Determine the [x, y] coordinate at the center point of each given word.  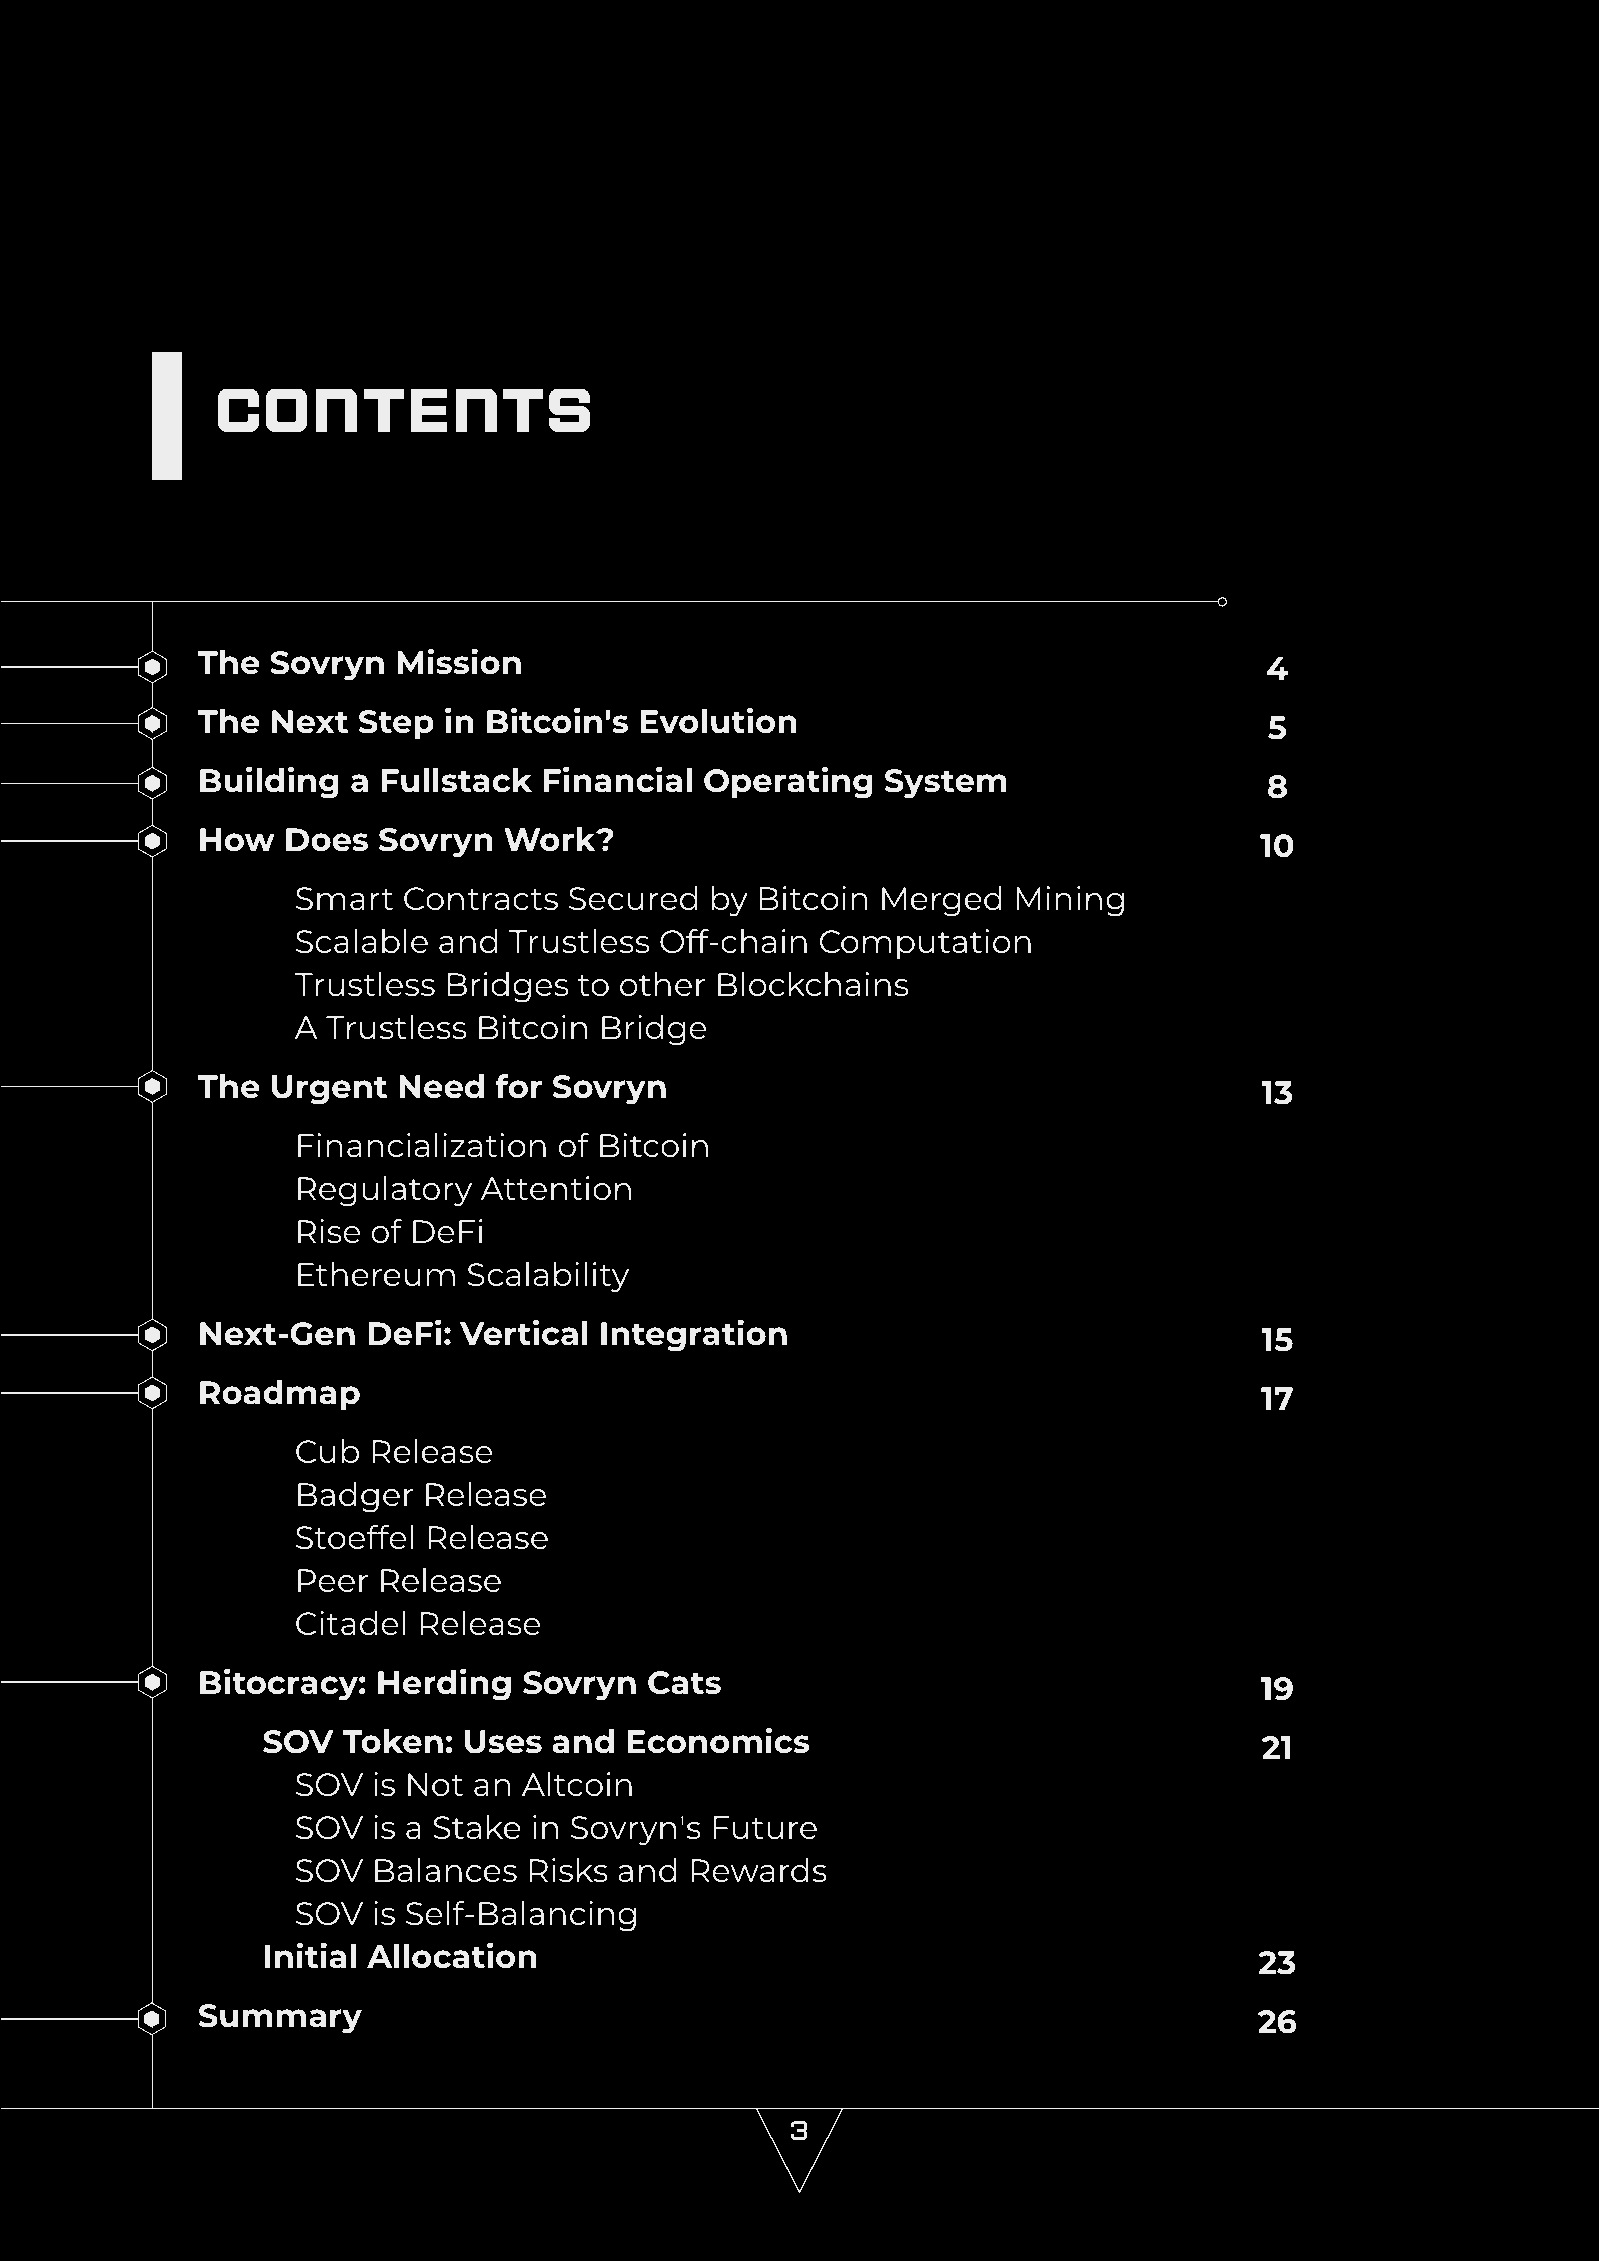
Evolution [718, 720]
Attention [555, 1188]
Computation [925, 944]
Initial [310, 1955]
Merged [942, 901]
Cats [684, 1683]
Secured [633, 898]
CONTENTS [404, 410]
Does [327, 840]
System [946, 784]
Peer [333, 1580]
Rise [329, 1231]
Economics [718, 1740]
